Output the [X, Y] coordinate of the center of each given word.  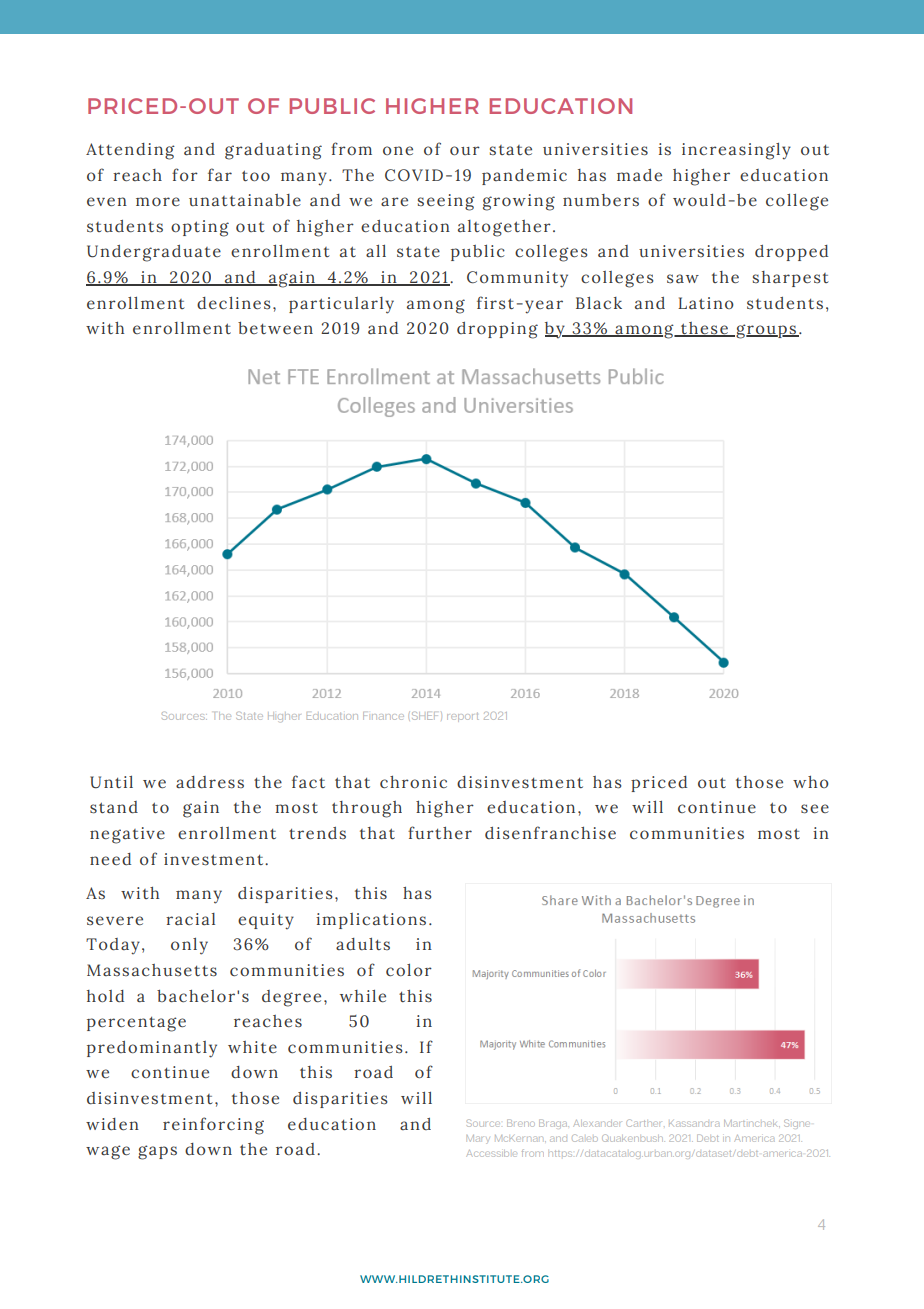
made [639, 175]
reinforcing [213, 1126]
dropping [497, 330]
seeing [446, 202]
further [440, 832]
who [811, 782]
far [220, 175]
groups [766, 331]
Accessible [490, 1153]
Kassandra [694, 1124]
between [275, 328]
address [210, 782]
